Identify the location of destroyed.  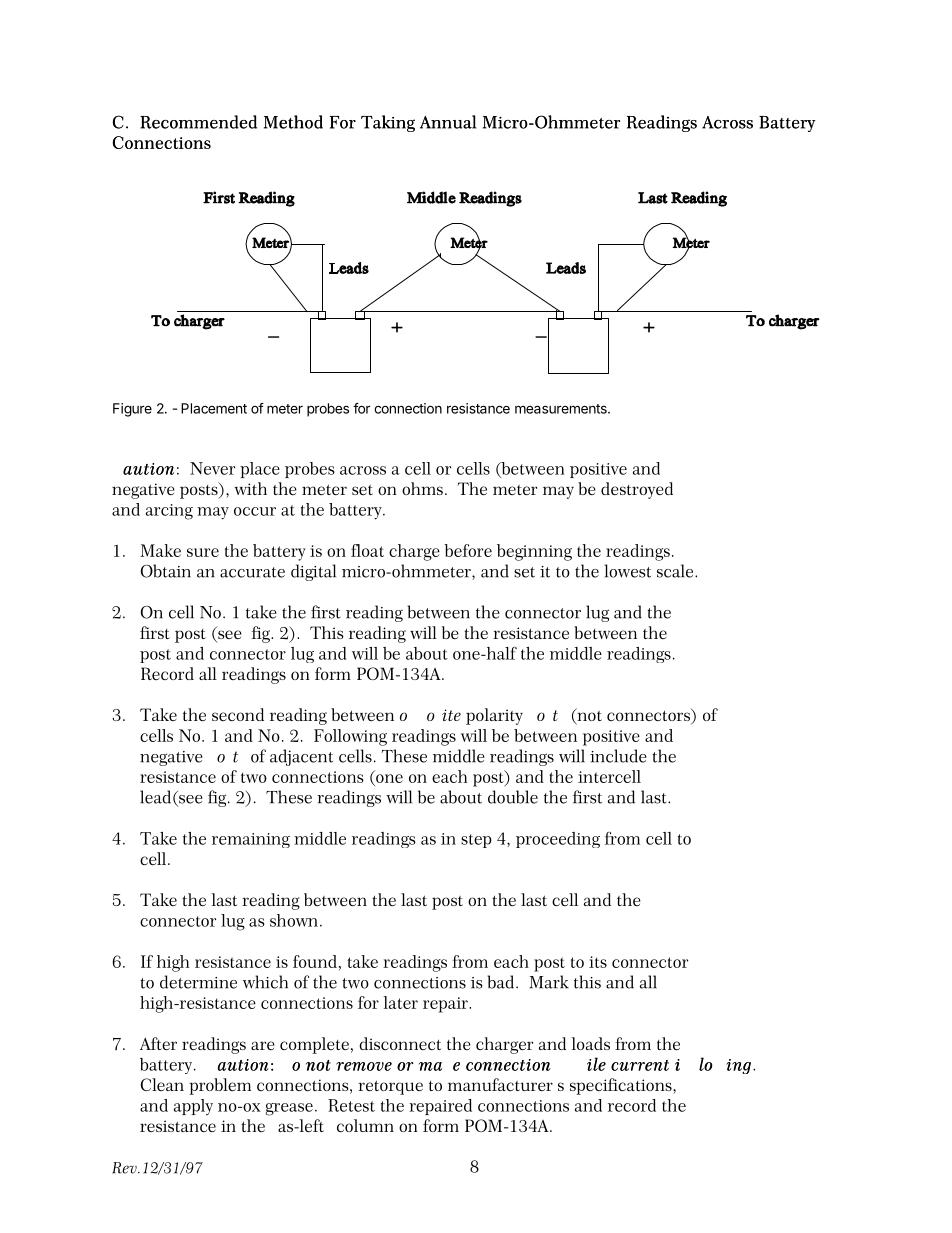
(637, 490).
